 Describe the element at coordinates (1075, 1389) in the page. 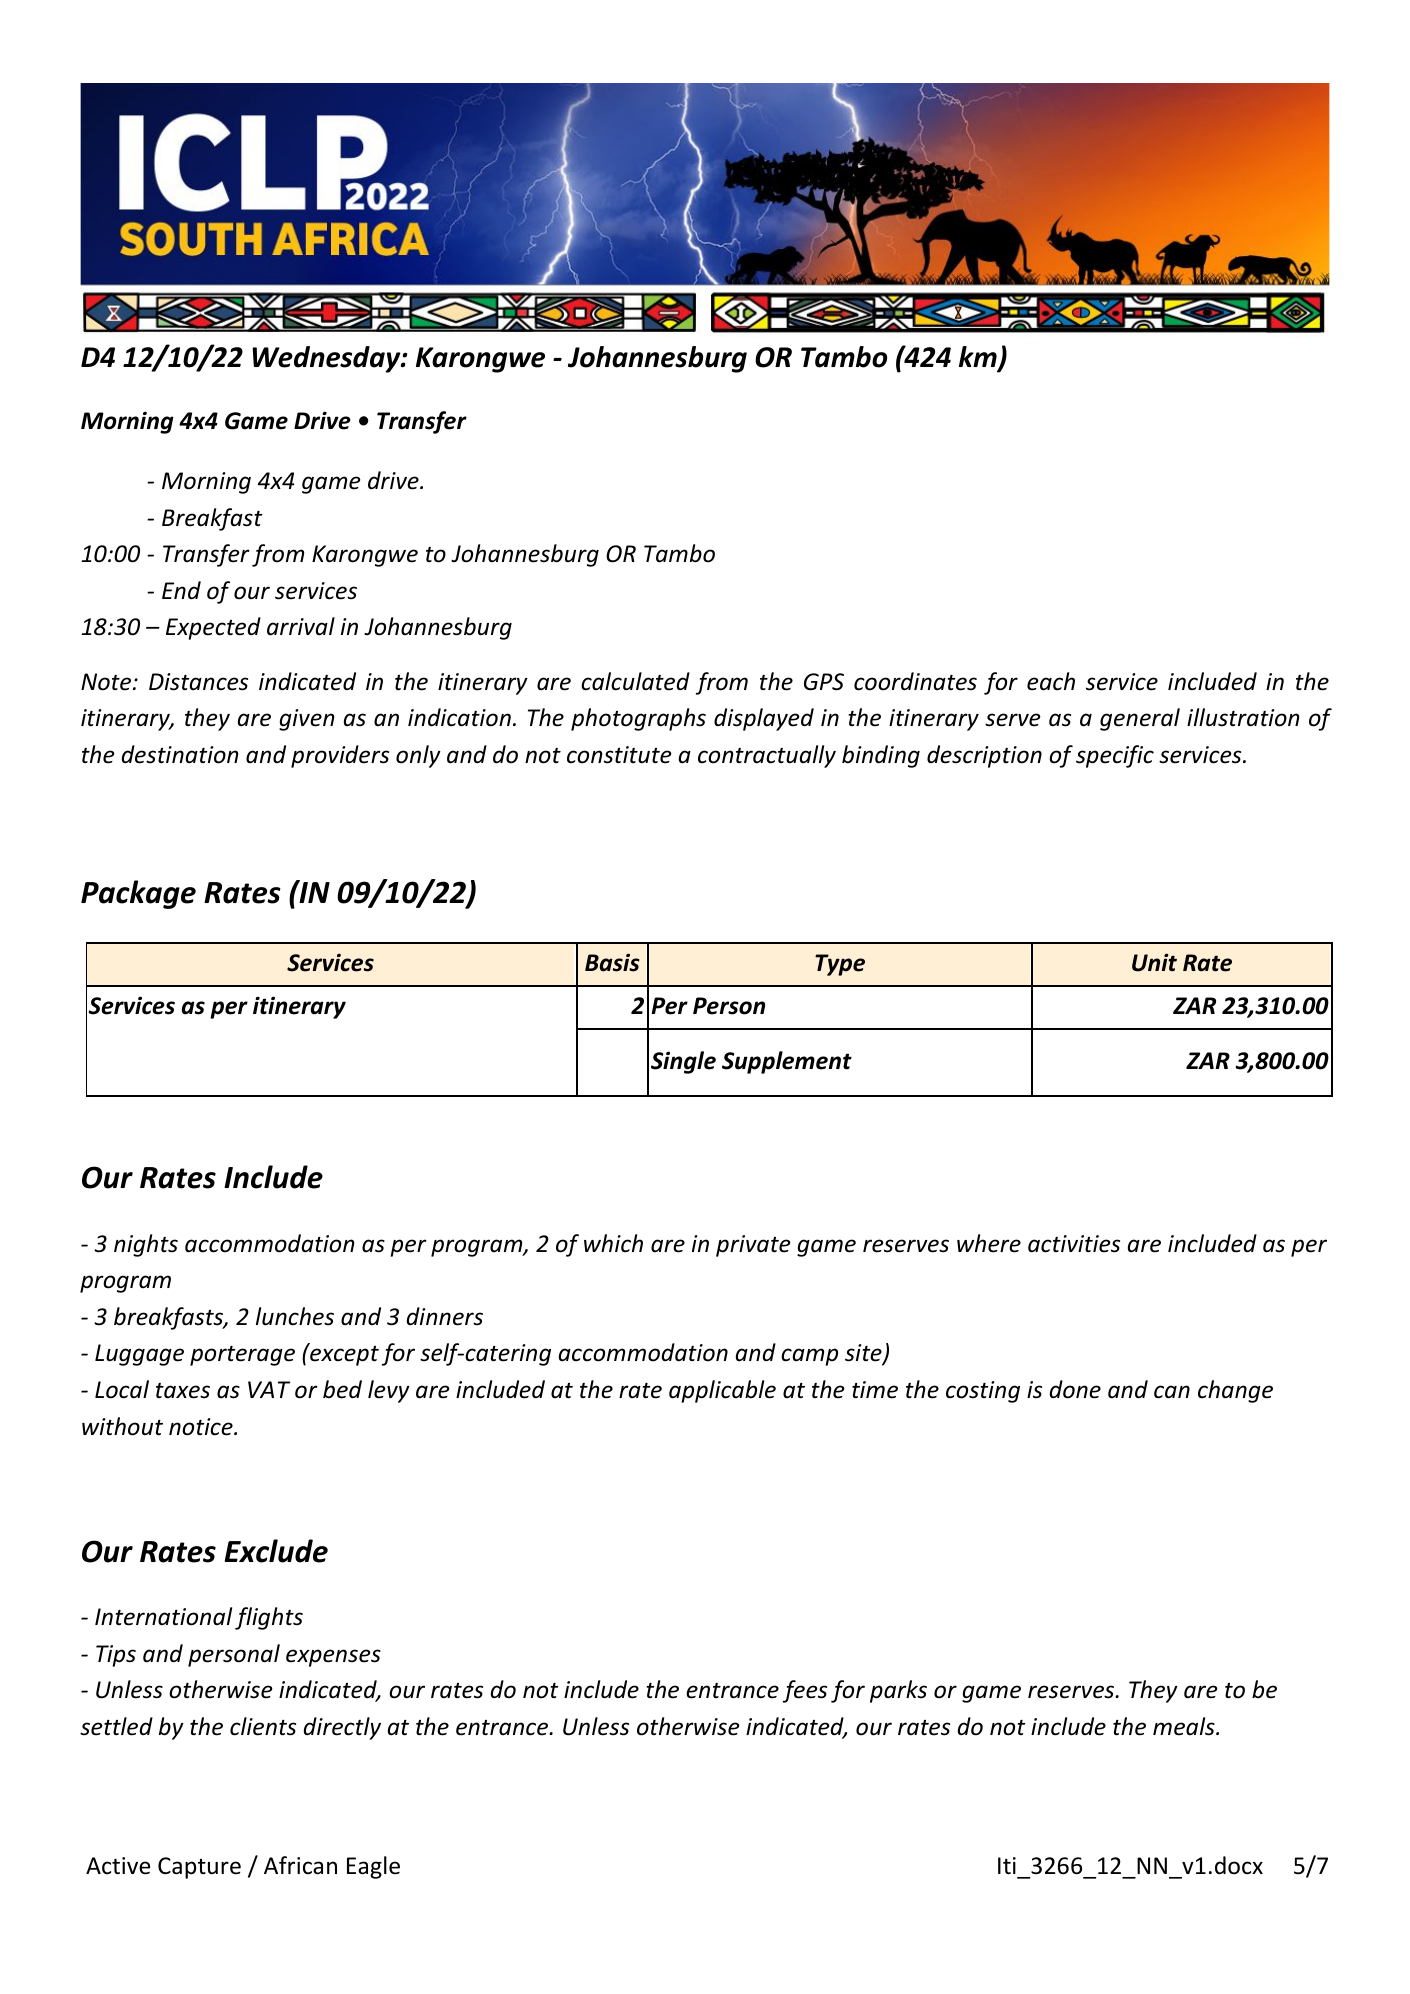

I see `done` at that location.
